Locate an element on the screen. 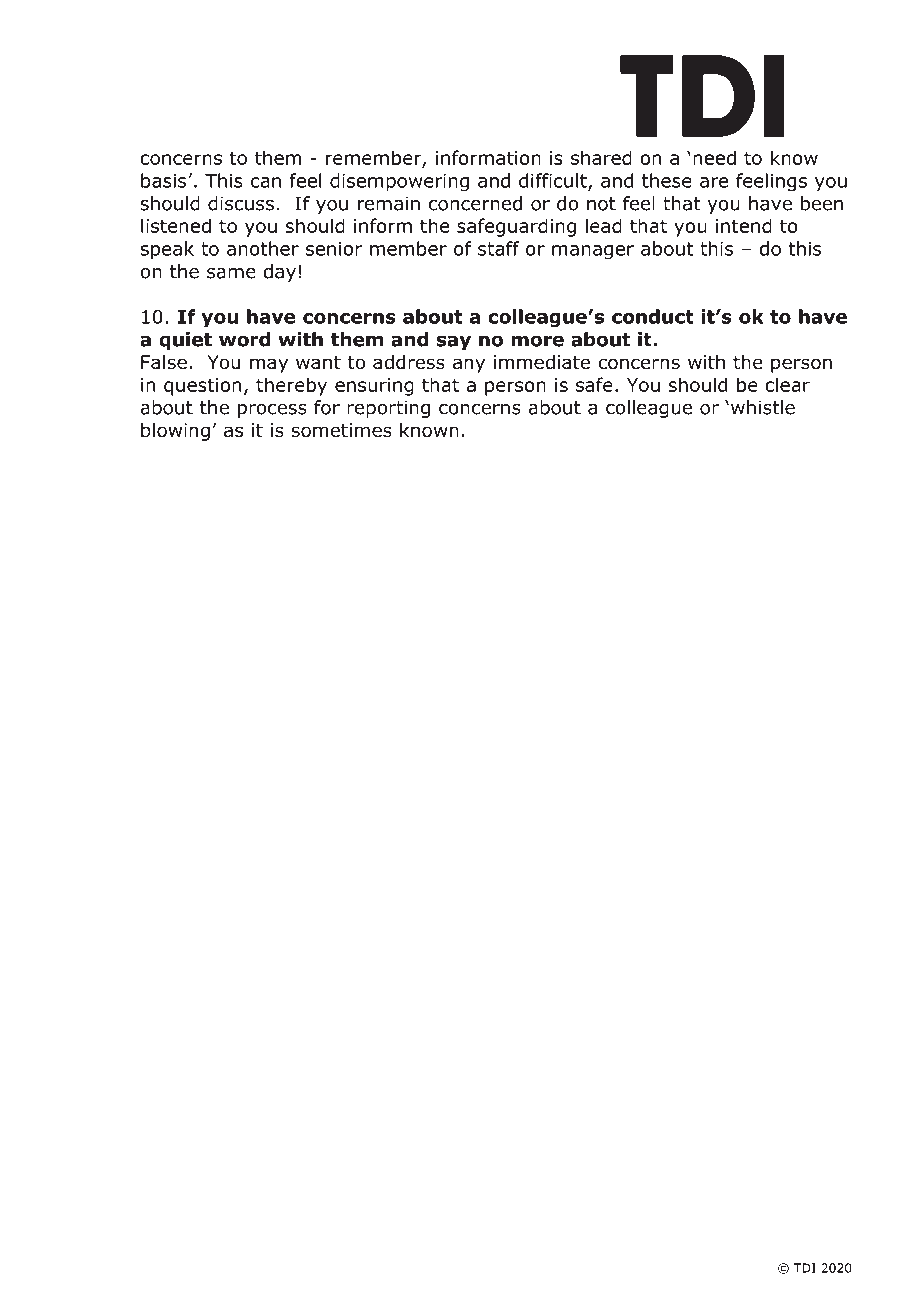 The height and width of the screenshot is (1308, 924). clear is located at coordinates (787, 384).
